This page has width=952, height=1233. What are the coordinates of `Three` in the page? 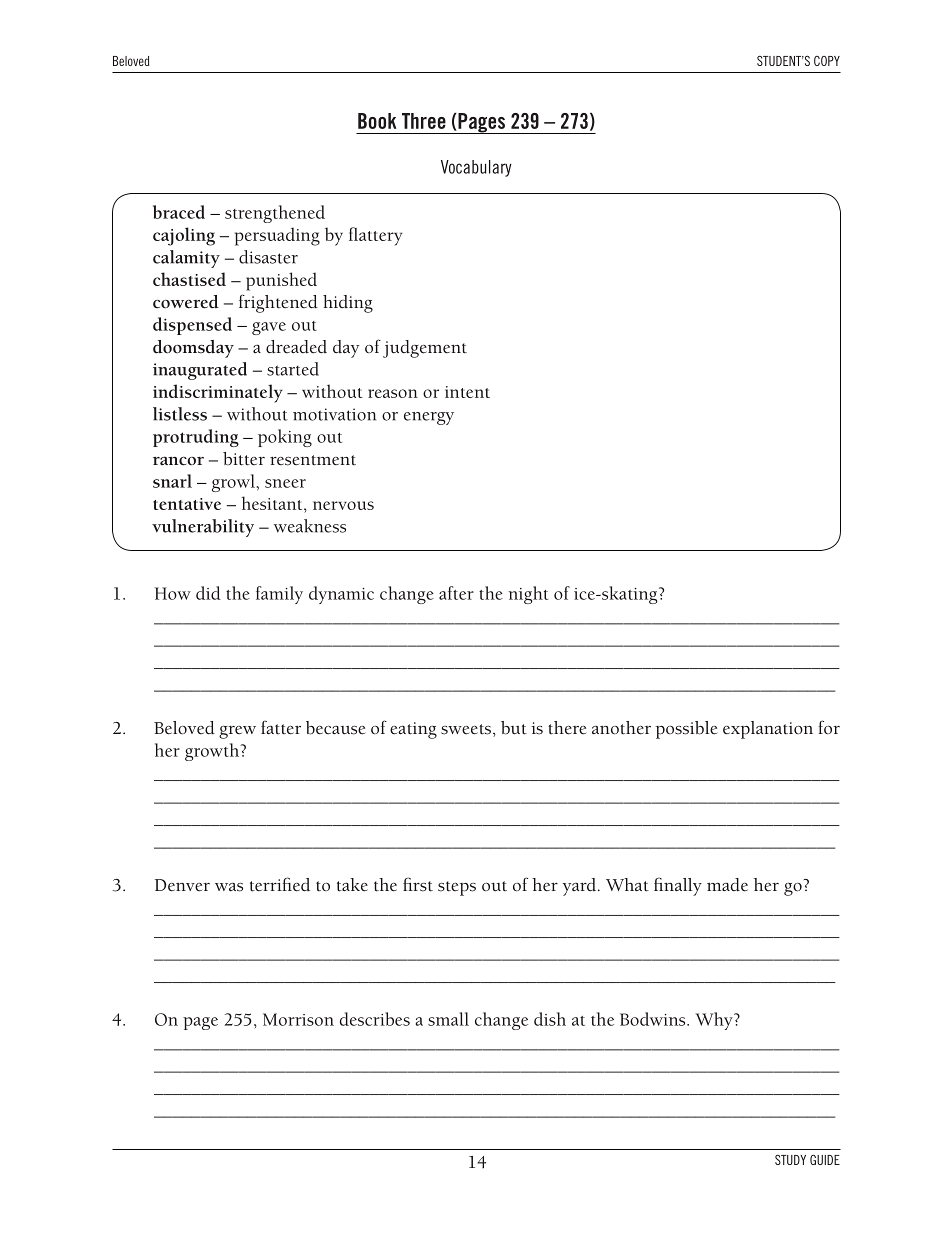 It's located at (424, 121).
